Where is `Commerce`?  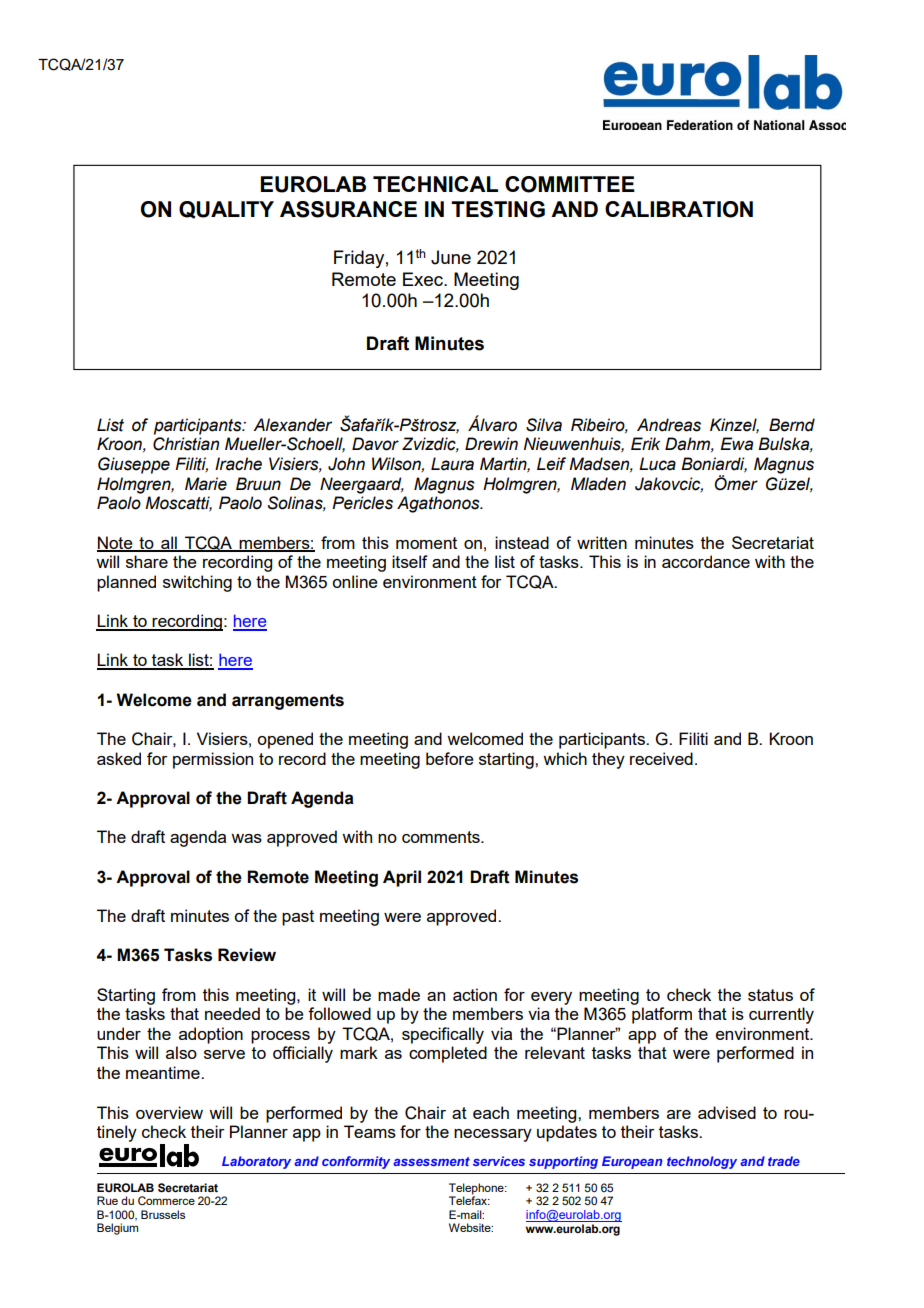 Commerce is located at coordinates (166, 1200).
